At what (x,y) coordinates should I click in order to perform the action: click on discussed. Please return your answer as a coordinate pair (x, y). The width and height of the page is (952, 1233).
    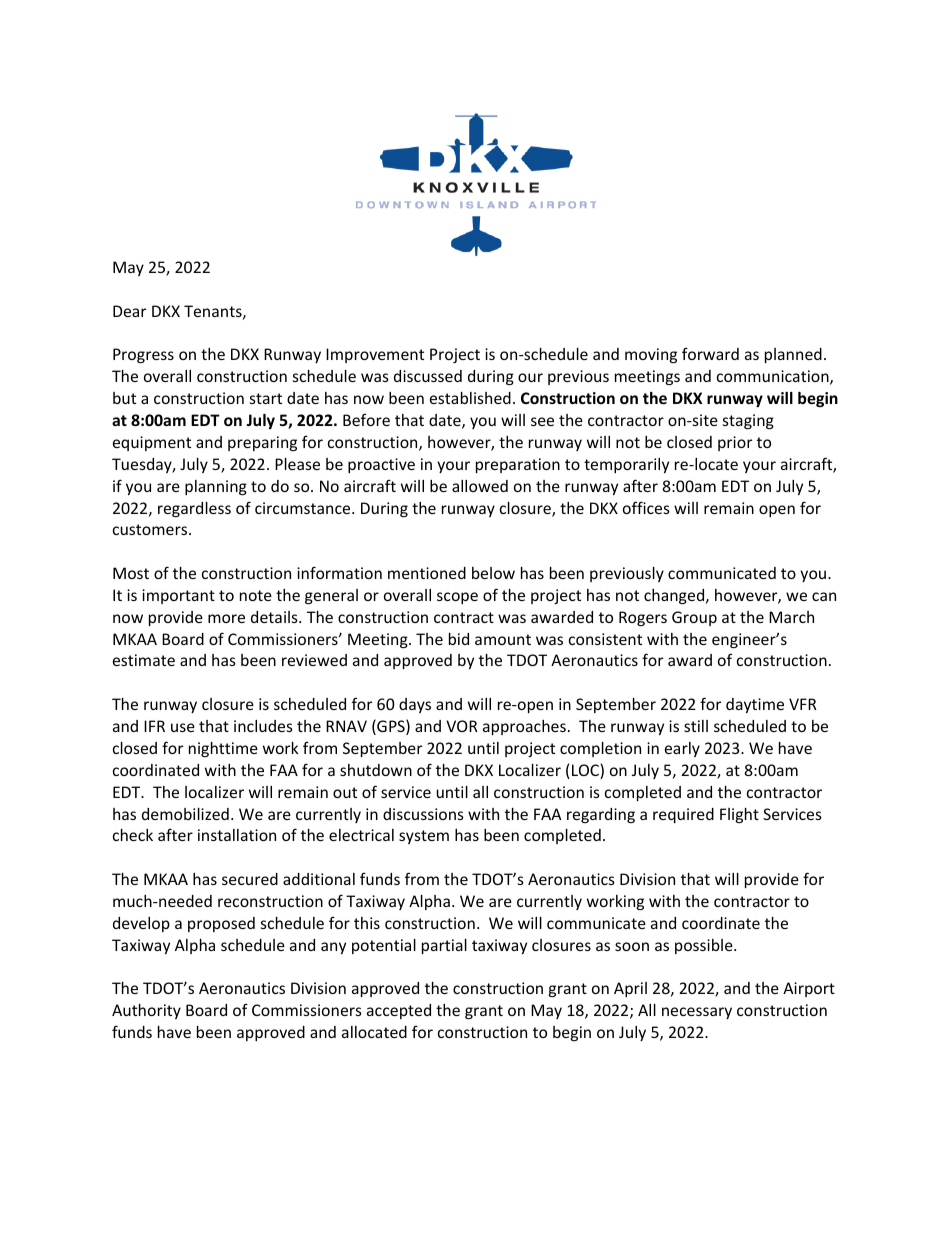
    Looking at the image, I should click on (428, 376).
